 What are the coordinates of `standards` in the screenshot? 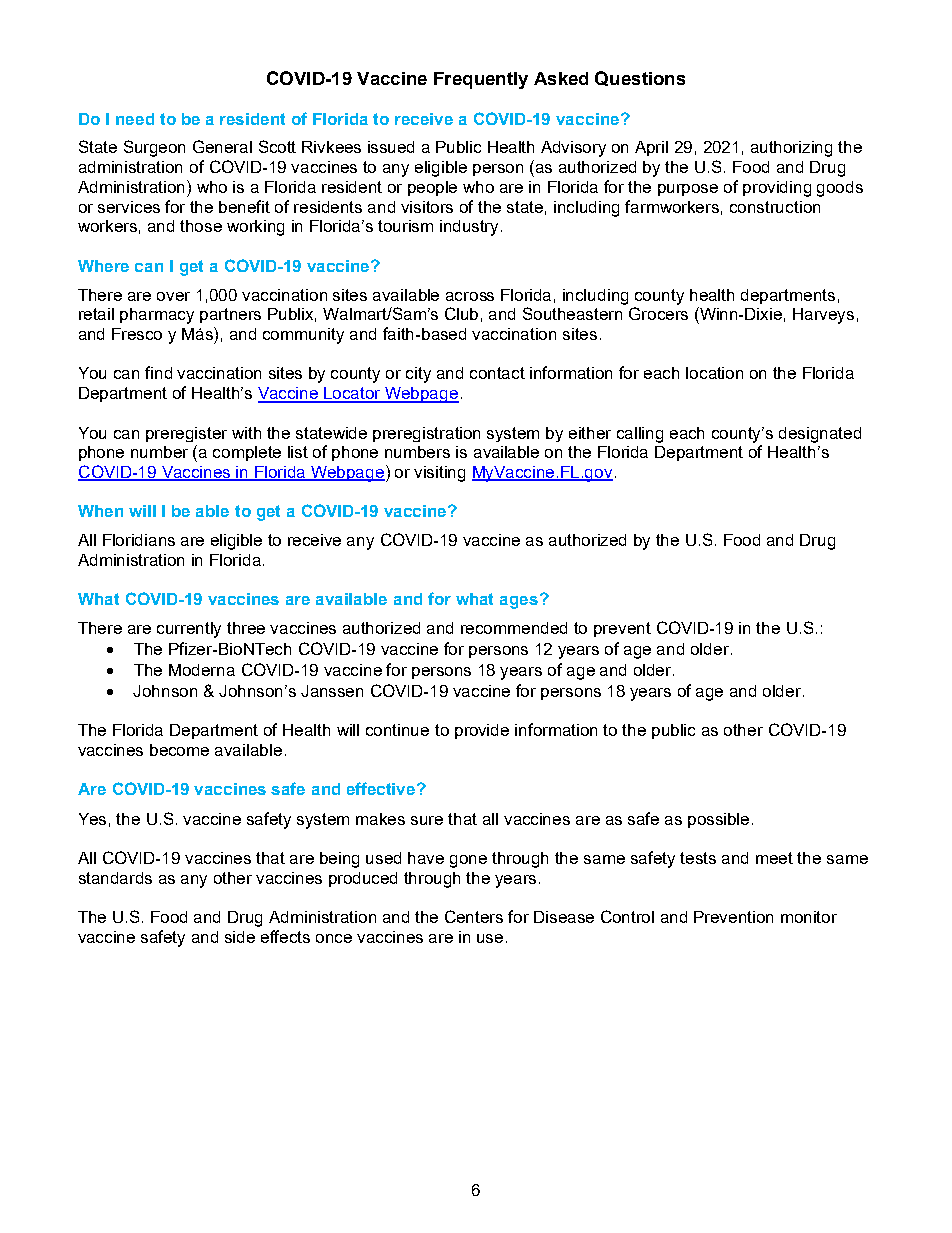 It's located at (115, 878).
